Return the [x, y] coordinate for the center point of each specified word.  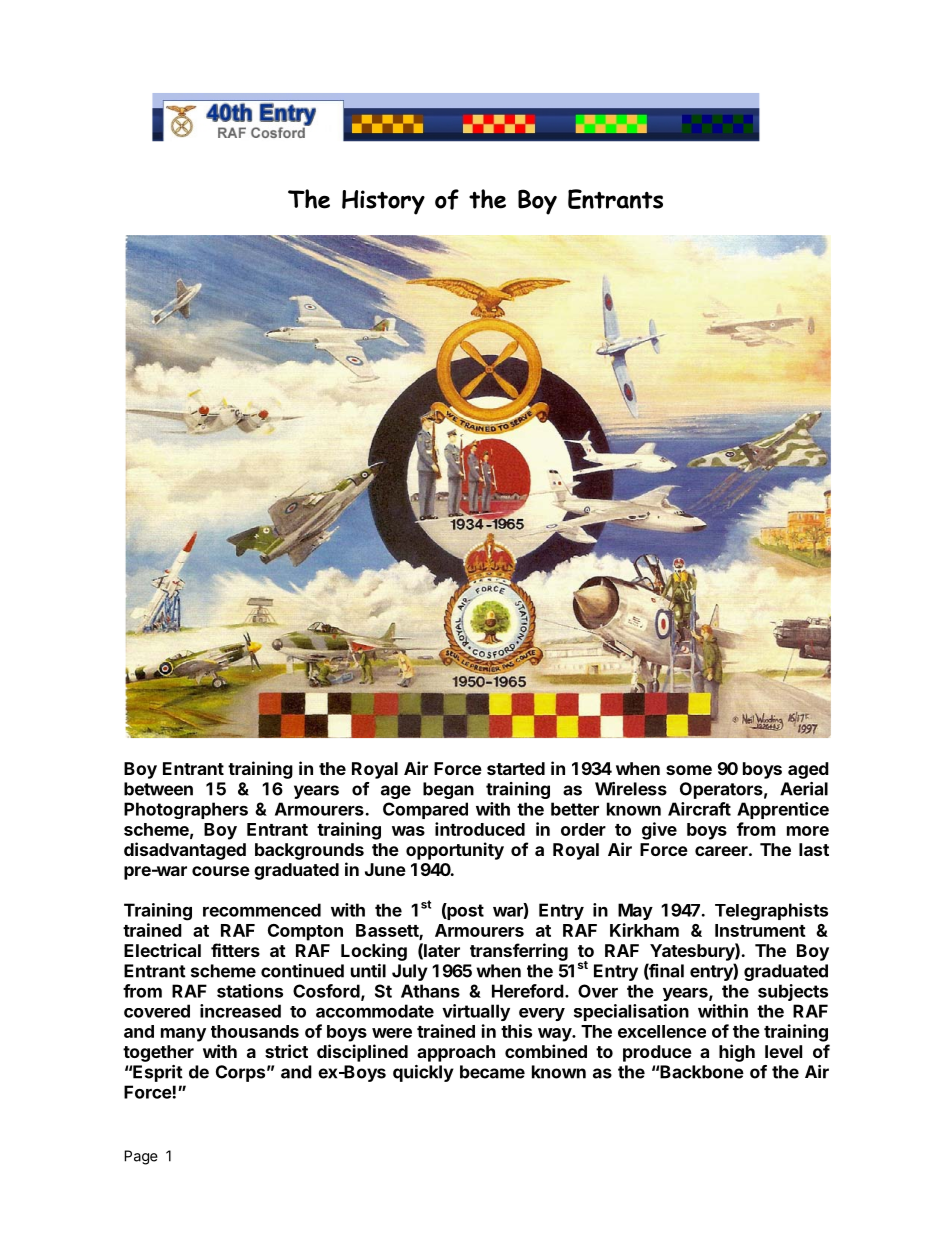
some [689, 770]
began [448, 790]
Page [141, 1157]
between [158, 789]
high [737, 1053]
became [492, 1072]
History [383, 202]
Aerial [804, 789]
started [516, 768]
